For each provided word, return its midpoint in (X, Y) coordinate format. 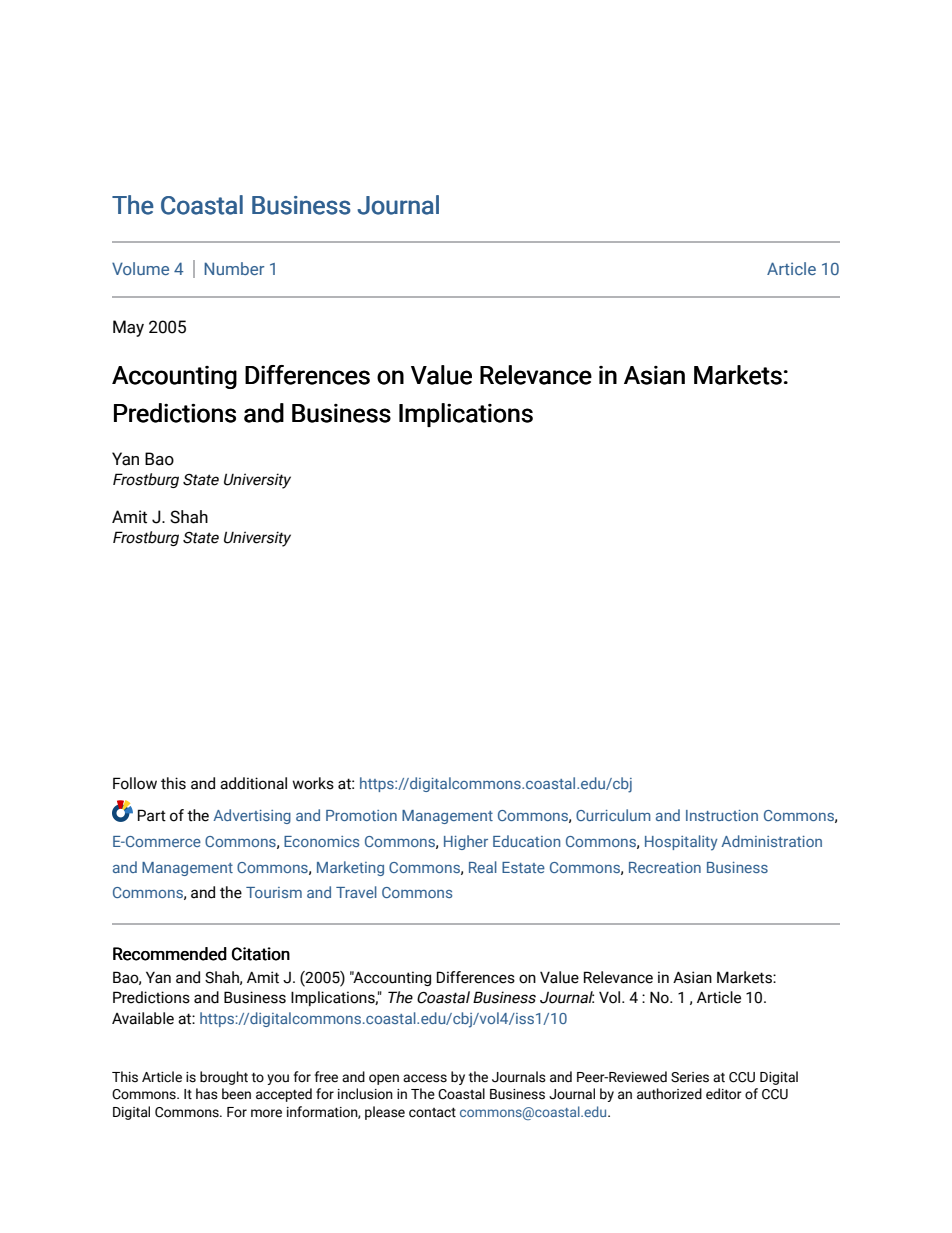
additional (253, 783)
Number (234, 268)
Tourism (274, 892)
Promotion (361, 815)
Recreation (665, 867)
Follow (135, 783)
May (128, 328)
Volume (140, 268)
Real (483, 867)
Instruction (722, 815)
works (313, 783)
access (425, 1078)
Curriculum (613, 815)
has (207, 1094)
